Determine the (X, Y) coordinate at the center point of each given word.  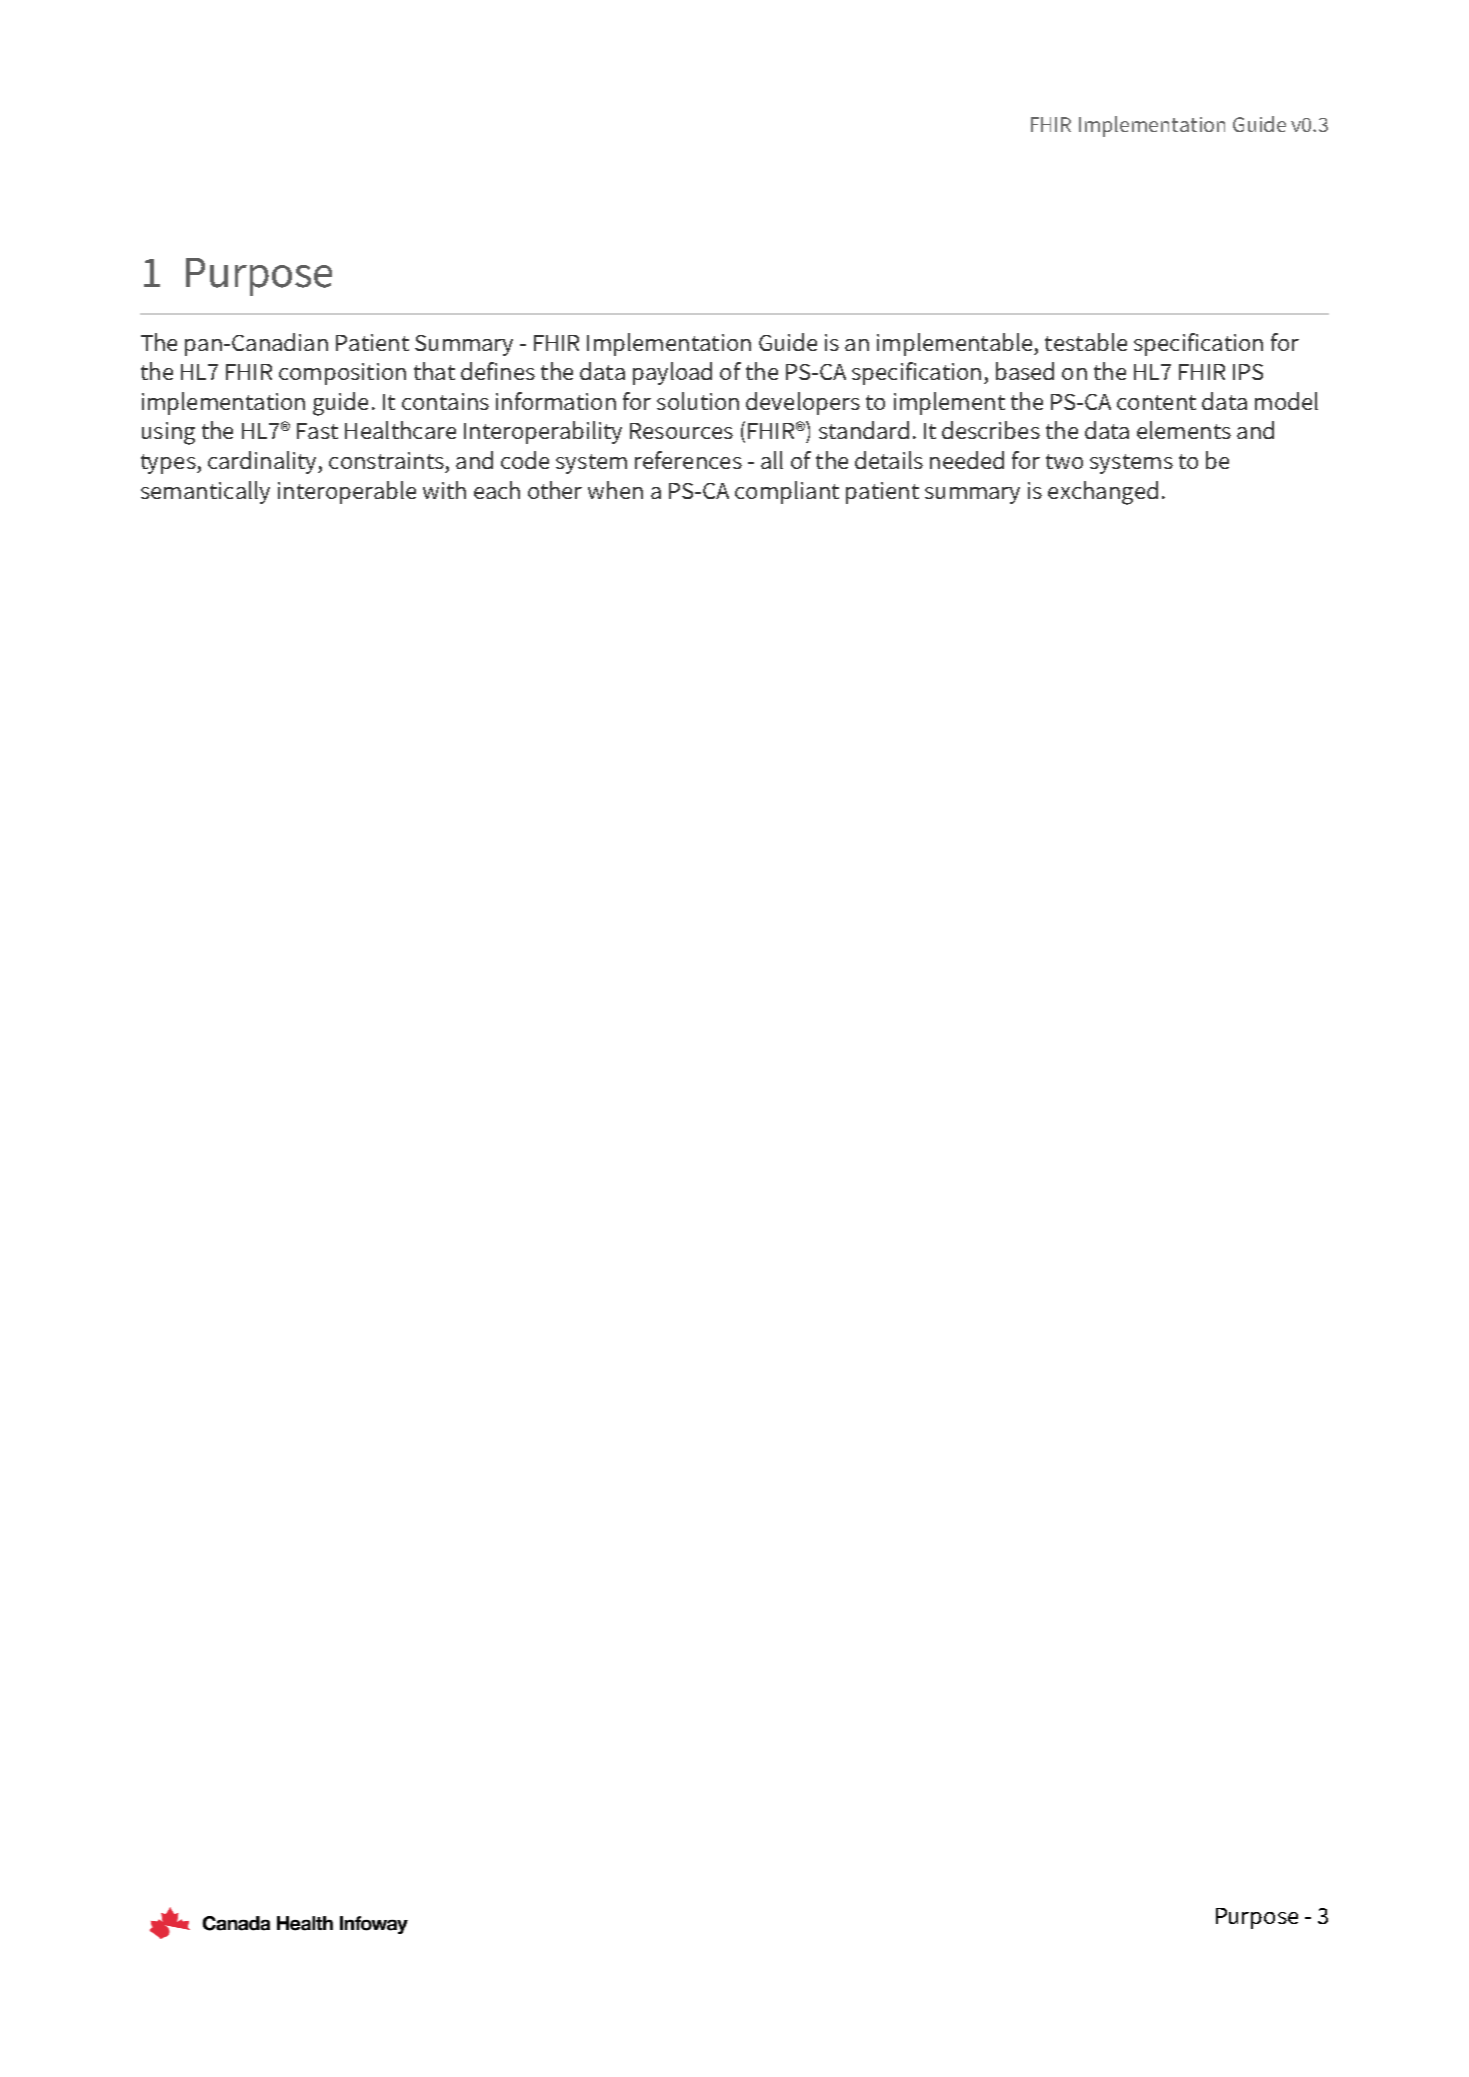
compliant (787, 492)
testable (1086, 342)
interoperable (347, 492)
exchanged (1103, 493)
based (1025, 371)
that (434, 371)
